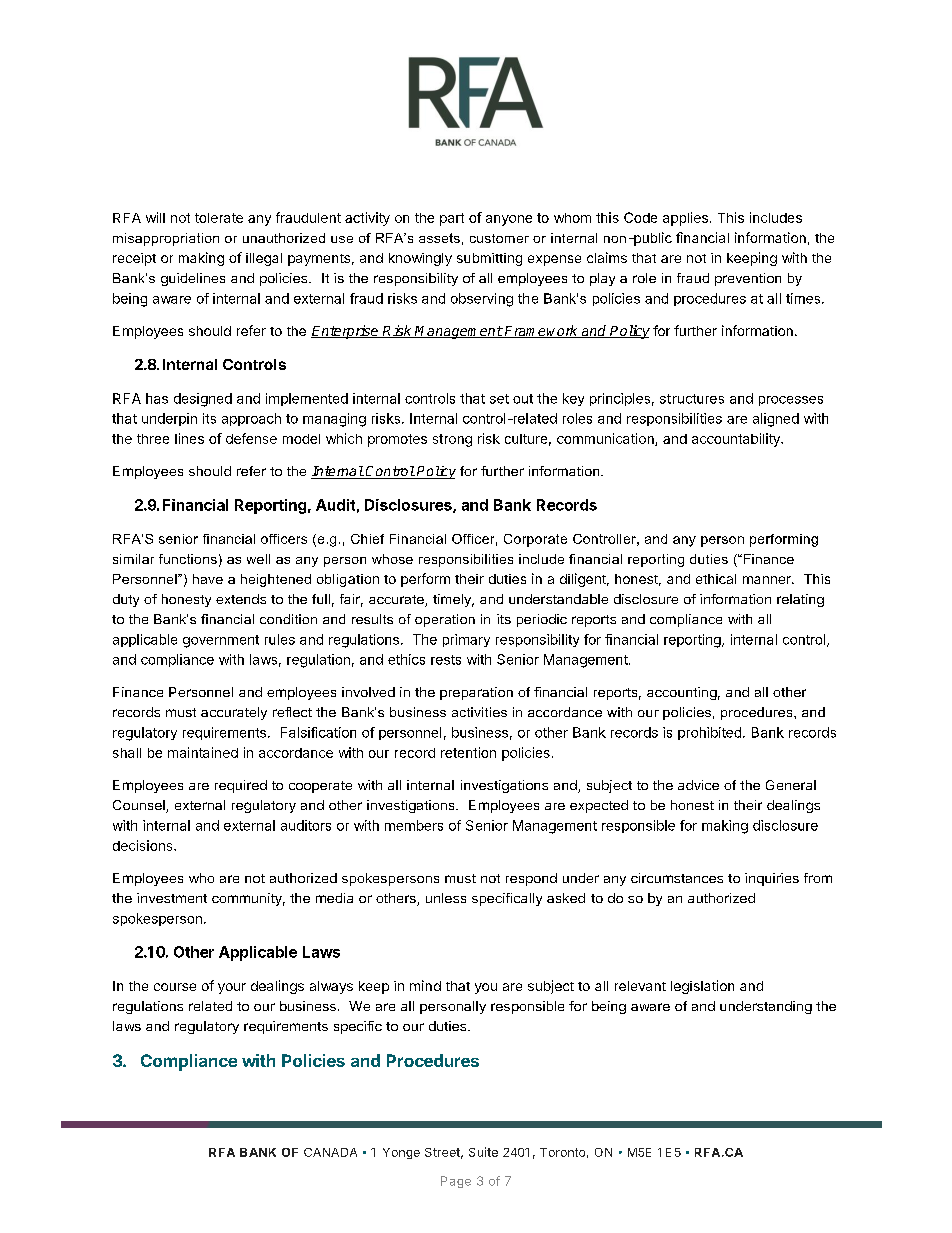 The width and height of the image is (952, 1233). Describe the element at coordinates (219, 218) in the image. I see `tolerate` at that location.
